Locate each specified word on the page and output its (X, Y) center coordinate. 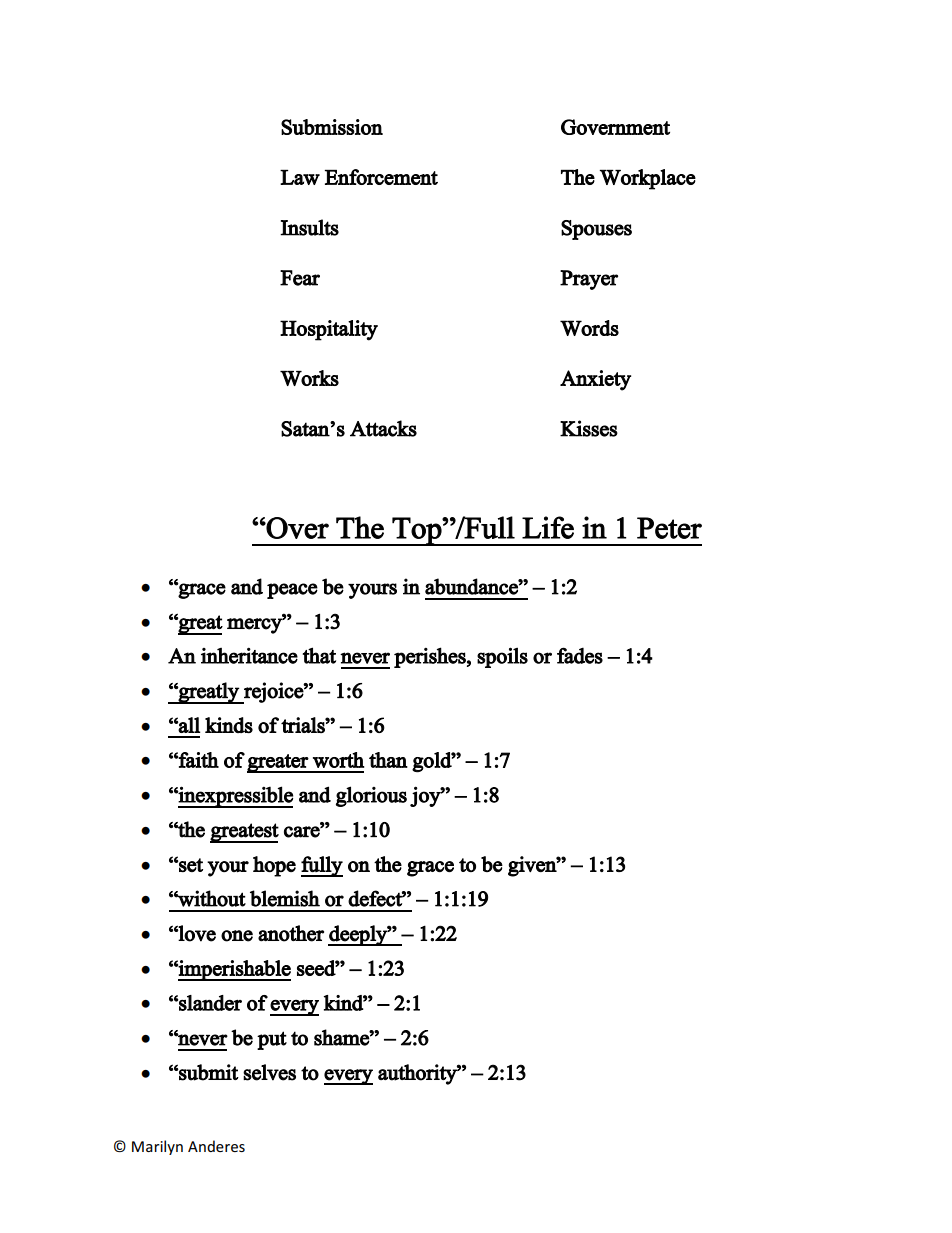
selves (269, 1072)
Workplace (648, 179)
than (388, 760)
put (272, 1040)
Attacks (383, 428)
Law (300, 177)
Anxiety (595, 380)
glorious (371, 796)
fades (580, 655)
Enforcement (381, 177)
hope (274, 866)
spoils (502, 657)
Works (309, 378)
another (291, 933)
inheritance (249, 656)
